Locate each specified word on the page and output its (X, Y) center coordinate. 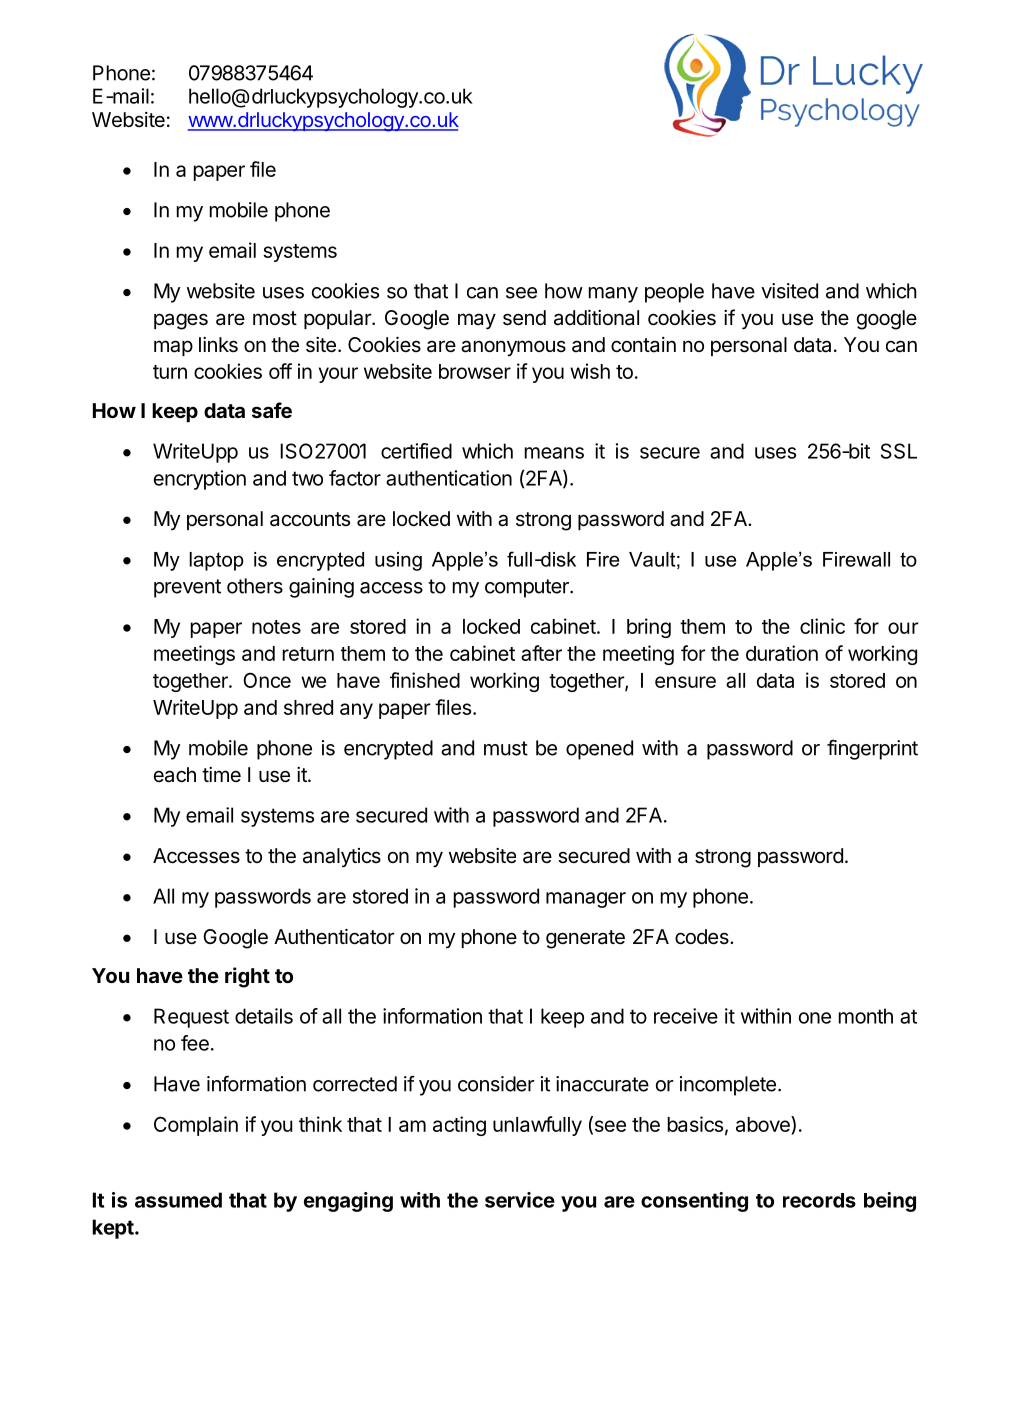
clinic (822, 626)
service (520, 1200)
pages (181, 321)
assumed (178, 1200)
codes (703, 937)
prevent (187, 588)
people (674, 293)
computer (528, 588)
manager (586, 900)
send (524, 318)
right (247, 977)
